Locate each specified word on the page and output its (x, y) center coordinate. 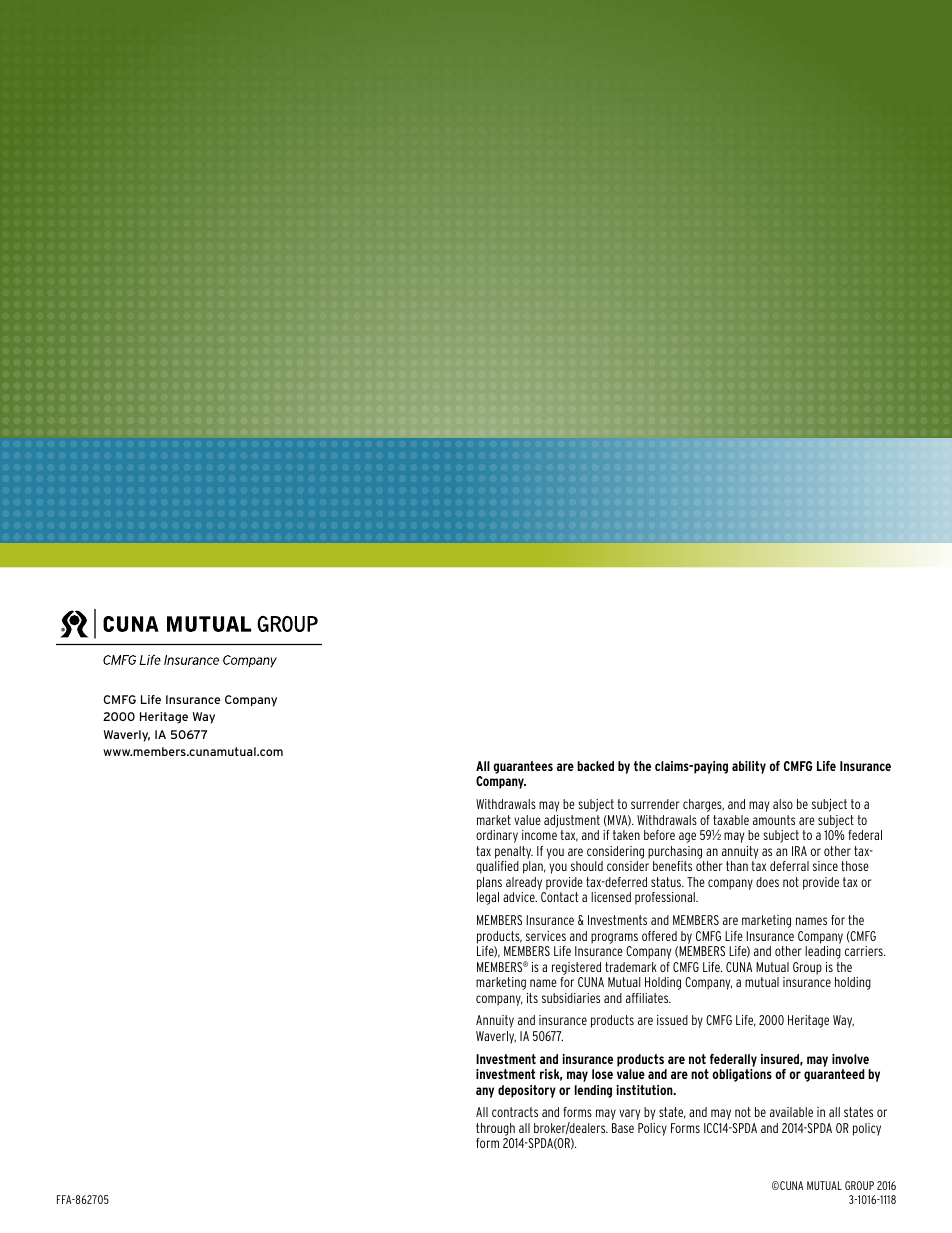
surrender (655, 804)
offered (659, 936)
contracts (515, 1112)
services (546, 936)
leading (823, 952)
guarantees (523, 767)
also (783, 804)
